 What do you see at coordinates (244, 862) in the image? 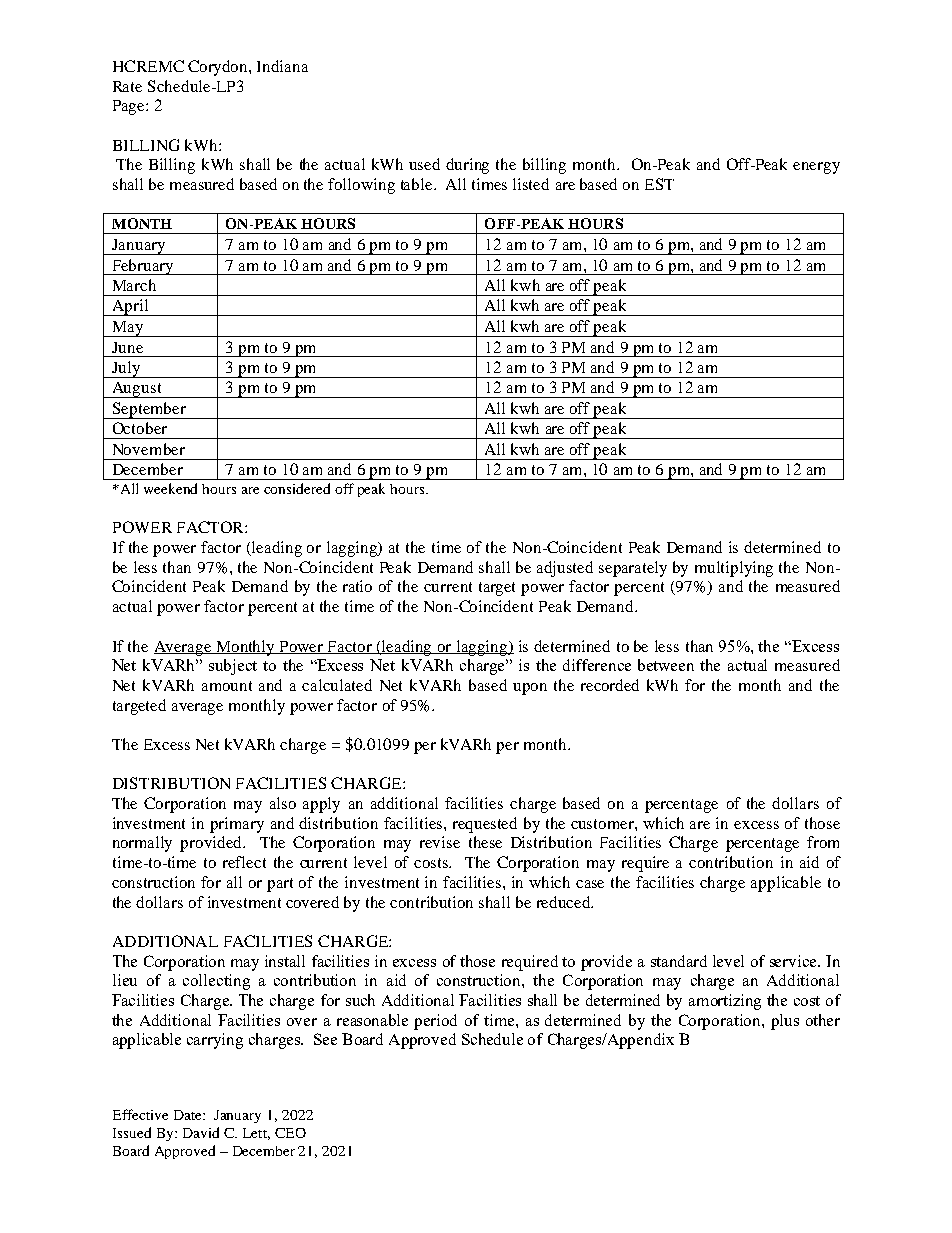
I see `reflect` at bounding box center [244, 862].
